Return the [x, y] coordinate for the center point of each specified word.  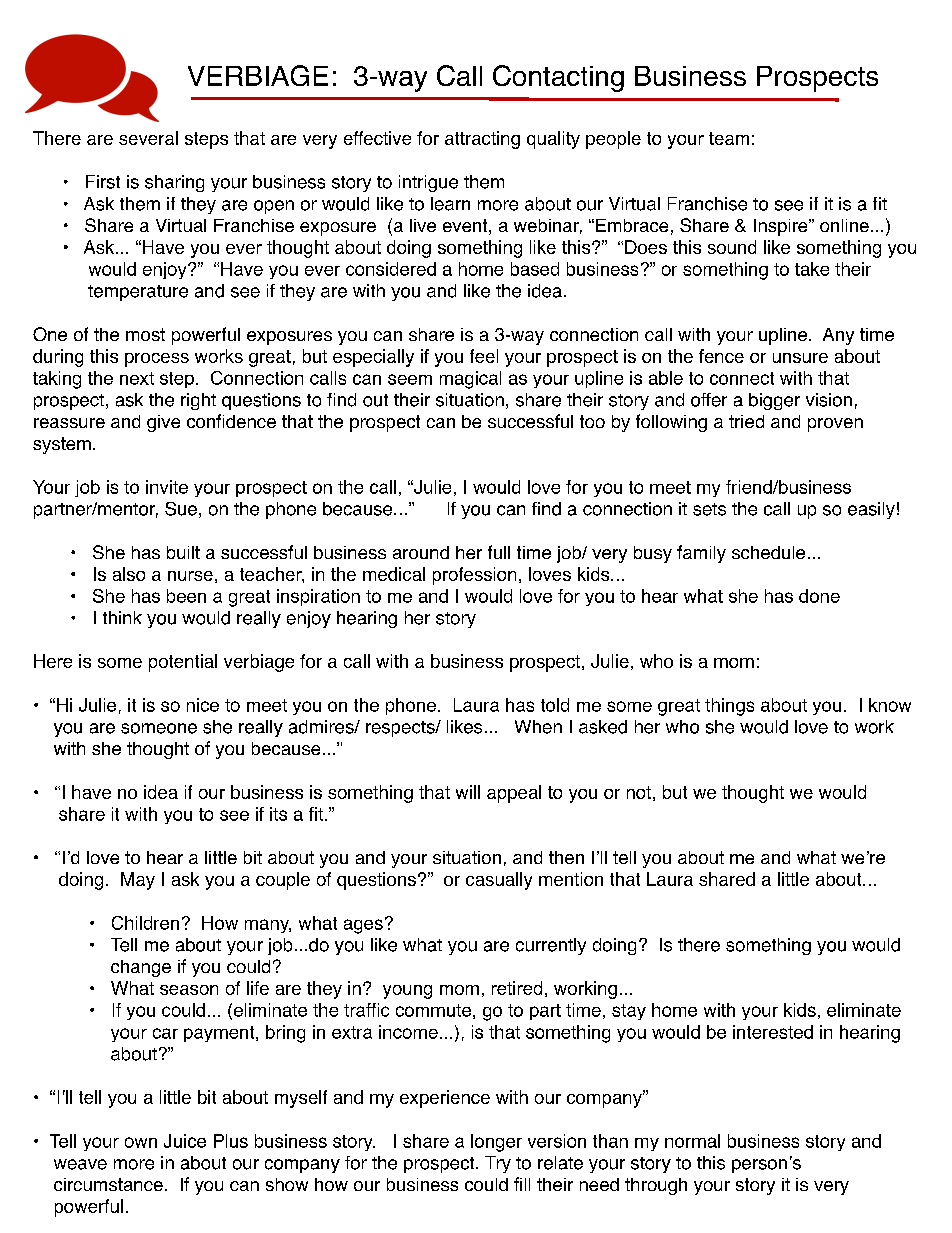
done [819, 596]
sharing [174, 183]
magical [470, 380]
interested [773, 1032]
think [122, 617]
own [141, 1142]
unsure [800, 358]
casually [499, 881]
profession [474, 576]
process [157, 360]
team [729, 138]
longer [496, 1143]
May [138, 881]
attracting [482, 140]
